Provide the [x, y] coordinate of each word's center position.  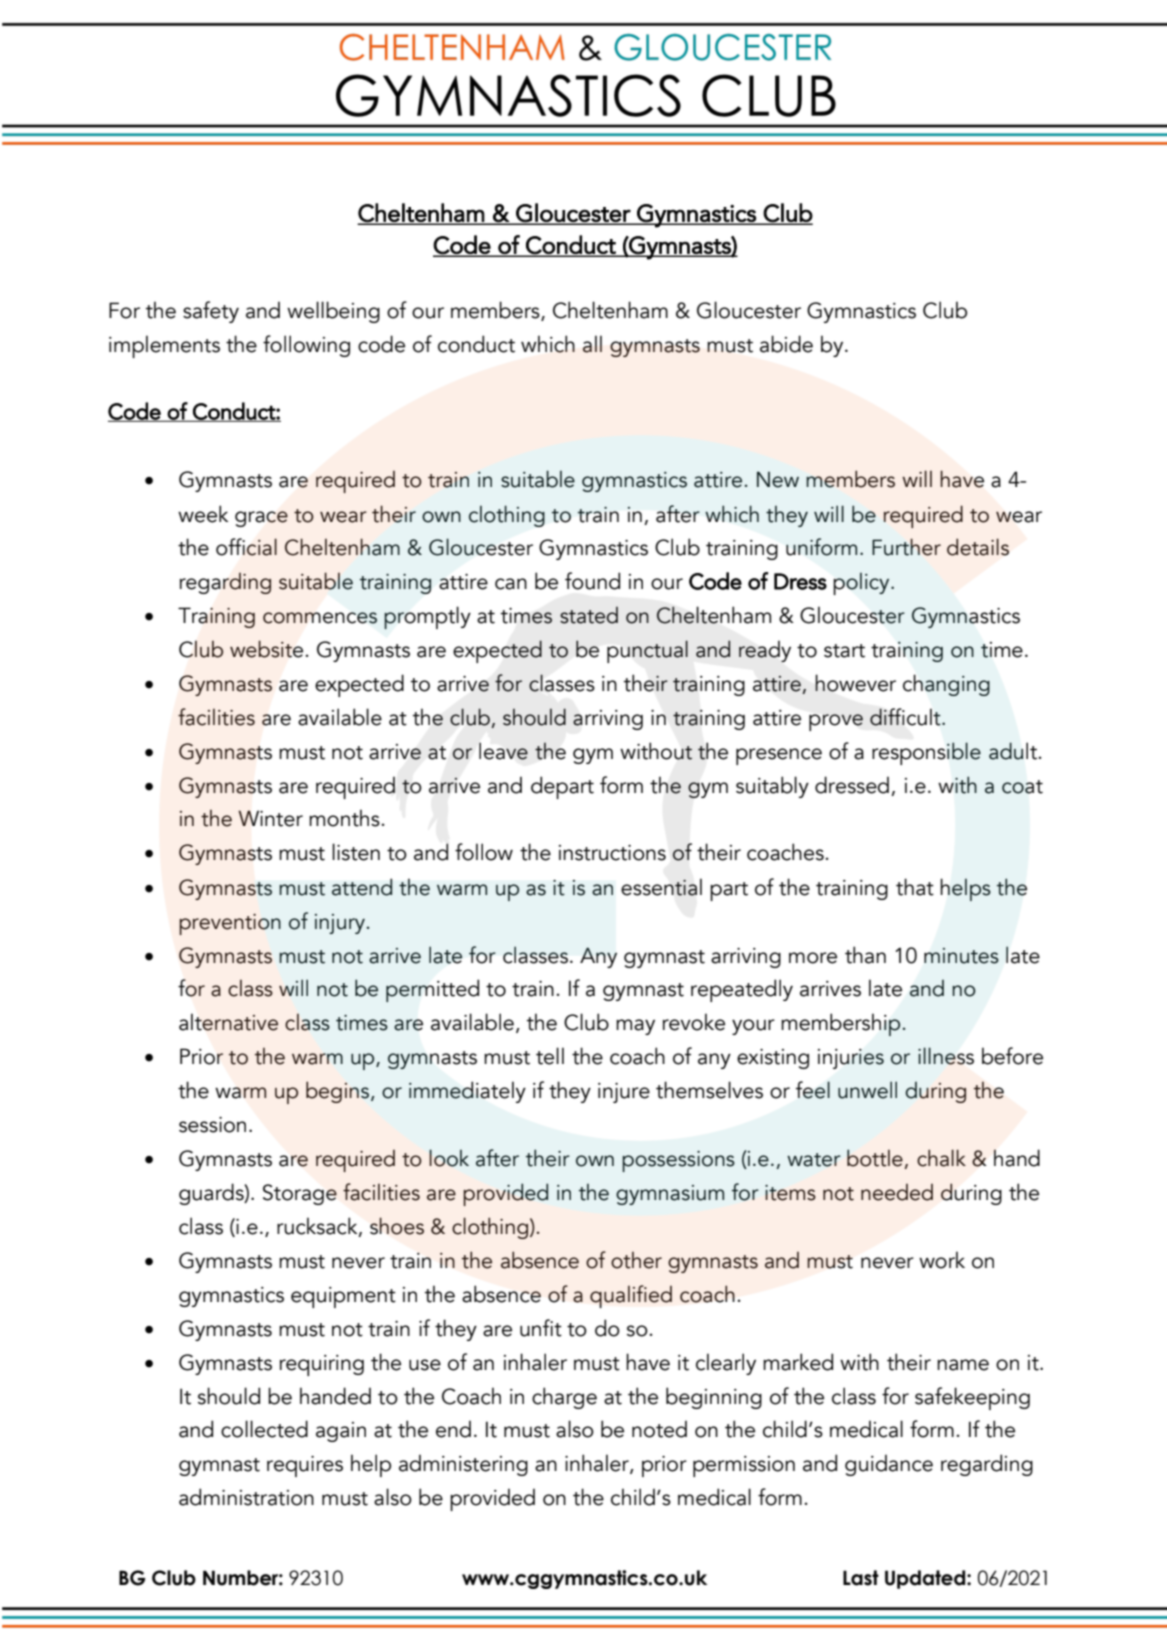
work [942, 1260]
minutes [961, 956]
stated [589, 615]
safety [211, 312]
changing [946, 685]
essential [661, 887]
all [592, 344]
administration [246, 1497]
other [636, 1260]
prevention [230, 924]
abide [786, 344]
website [266, 649]
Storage [300, 1194]
